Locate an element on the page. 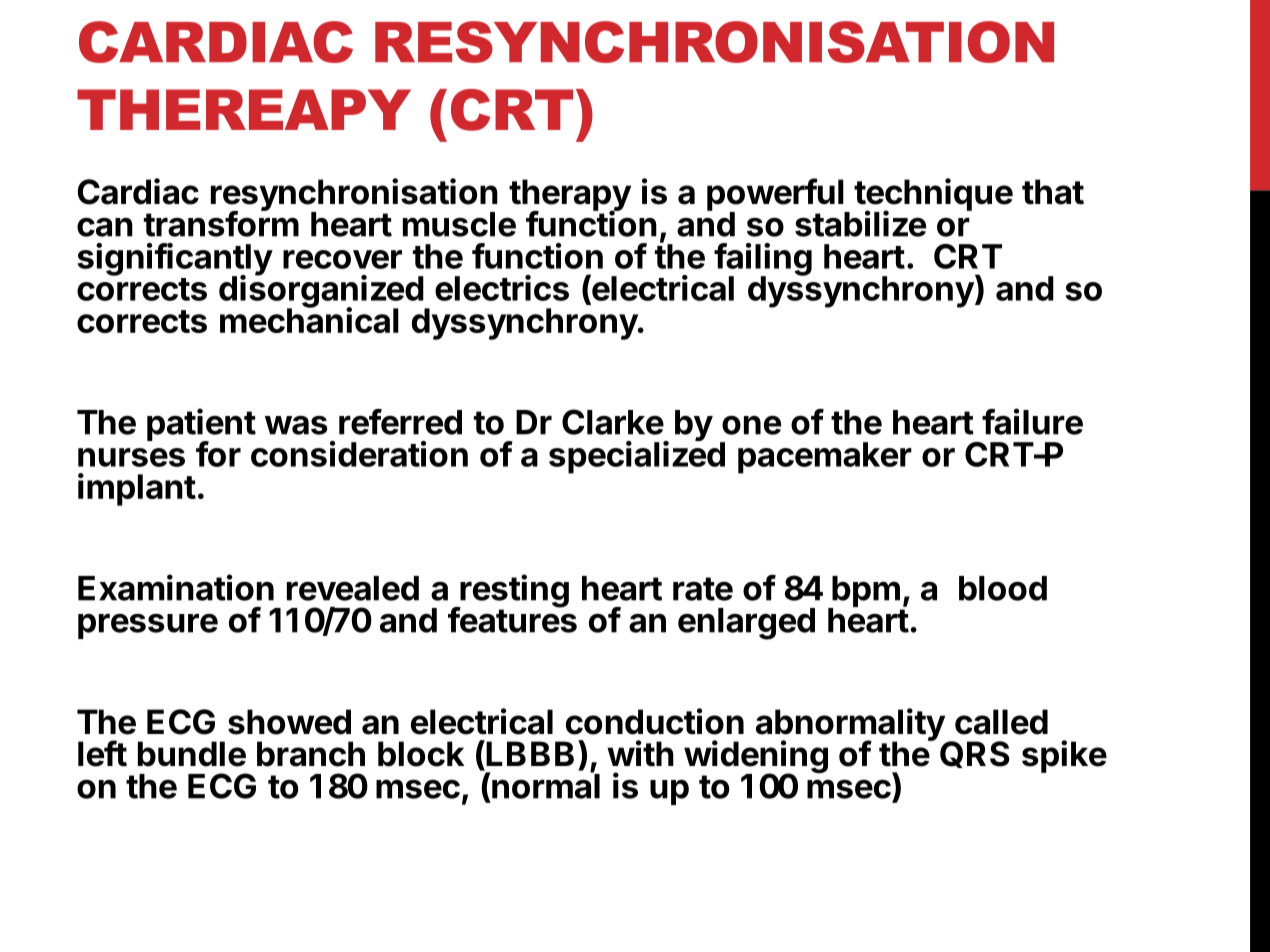  with is located at coordinates (640, 753).
